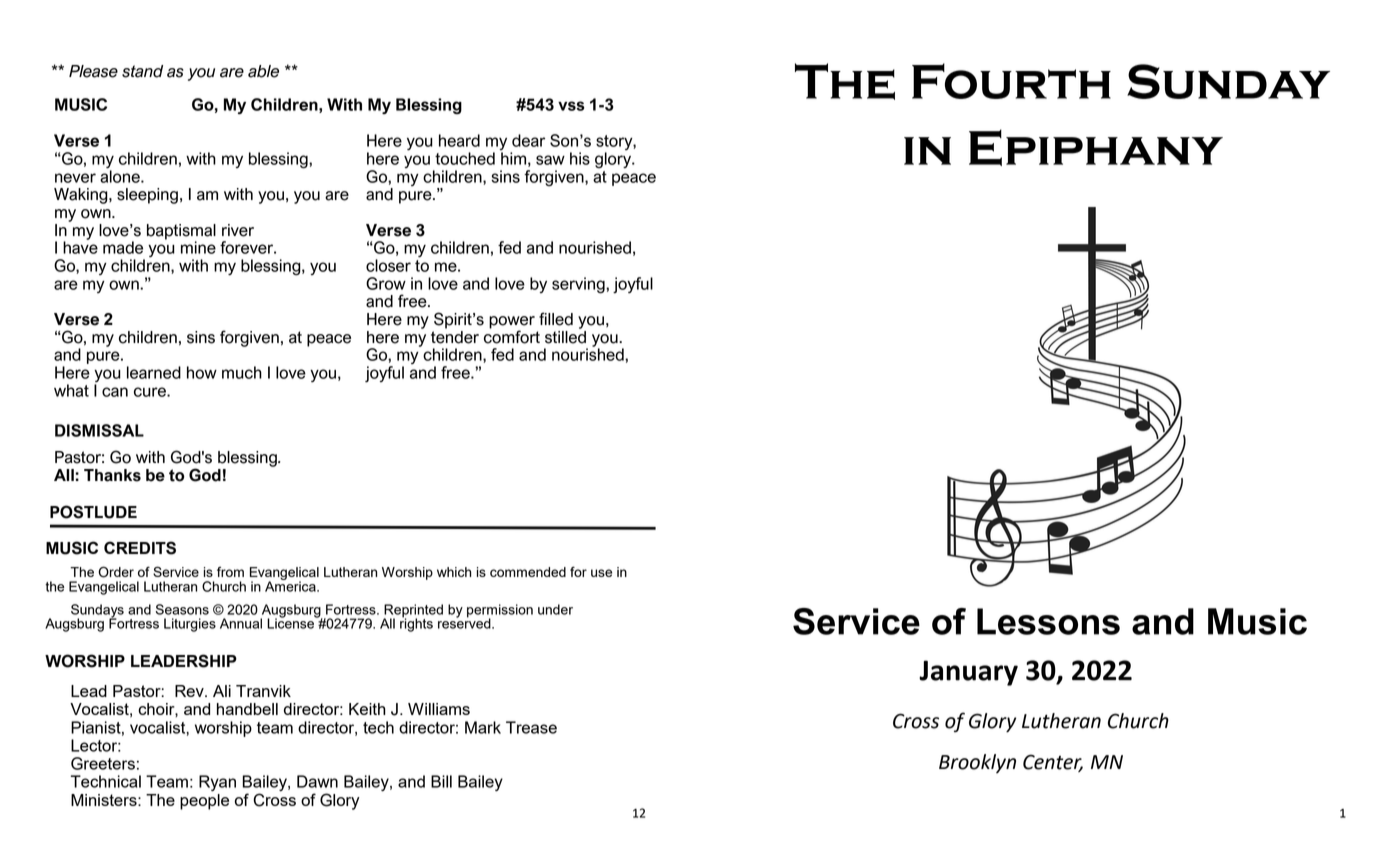 Image resolution: width=1400 pixels, height=850 pixels. Describe the element at coordinates (565, 336) in the image. I see `stilled` at that location.
